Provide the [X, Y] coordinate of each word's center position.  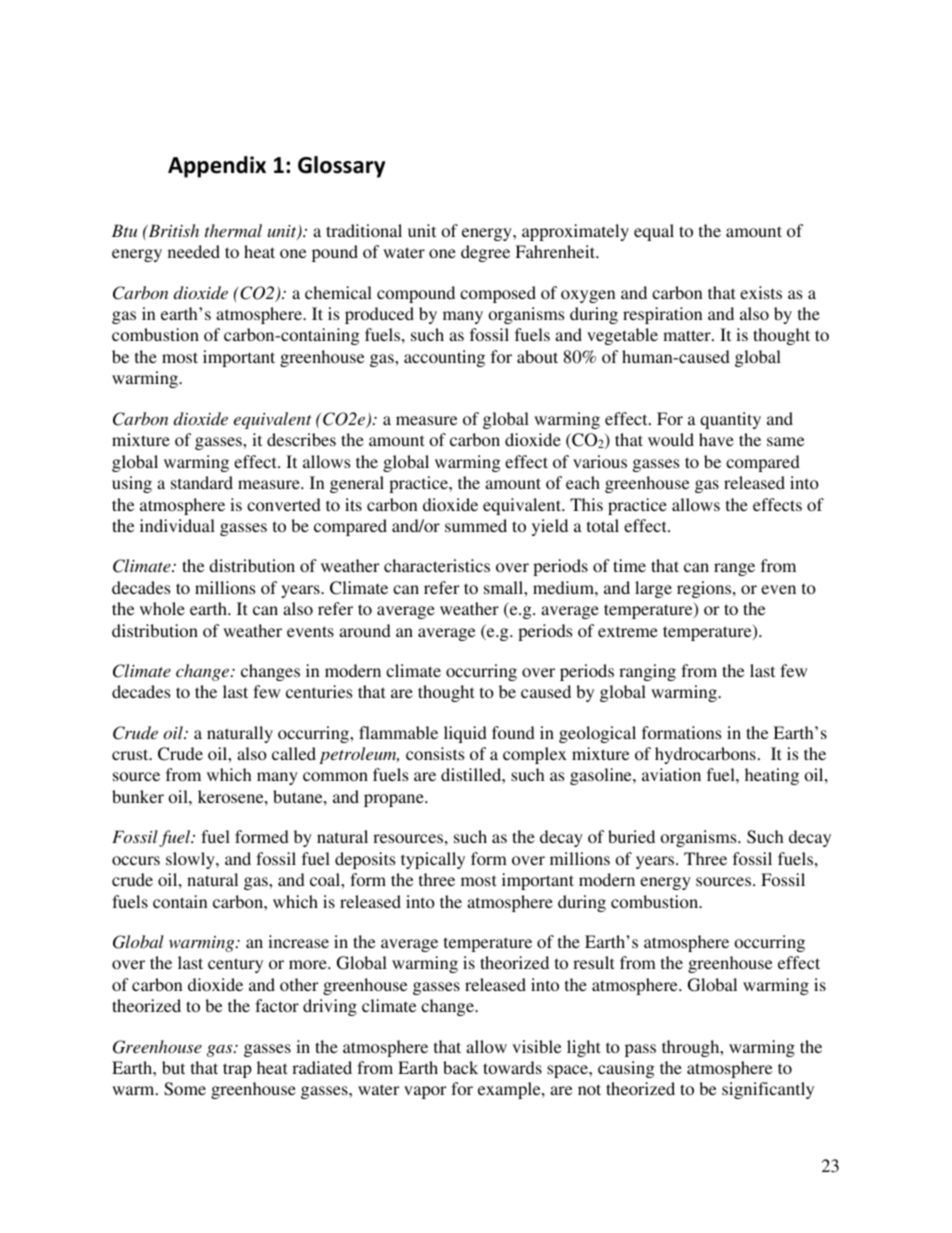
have [716, 439]
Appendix [217, 167]
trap [237, 1070]
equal [654, 232]
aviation [671, 774]
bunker [138, 796]
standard [202, 482]
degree [485, 253]
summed [476, 525]
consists [435, 753]
